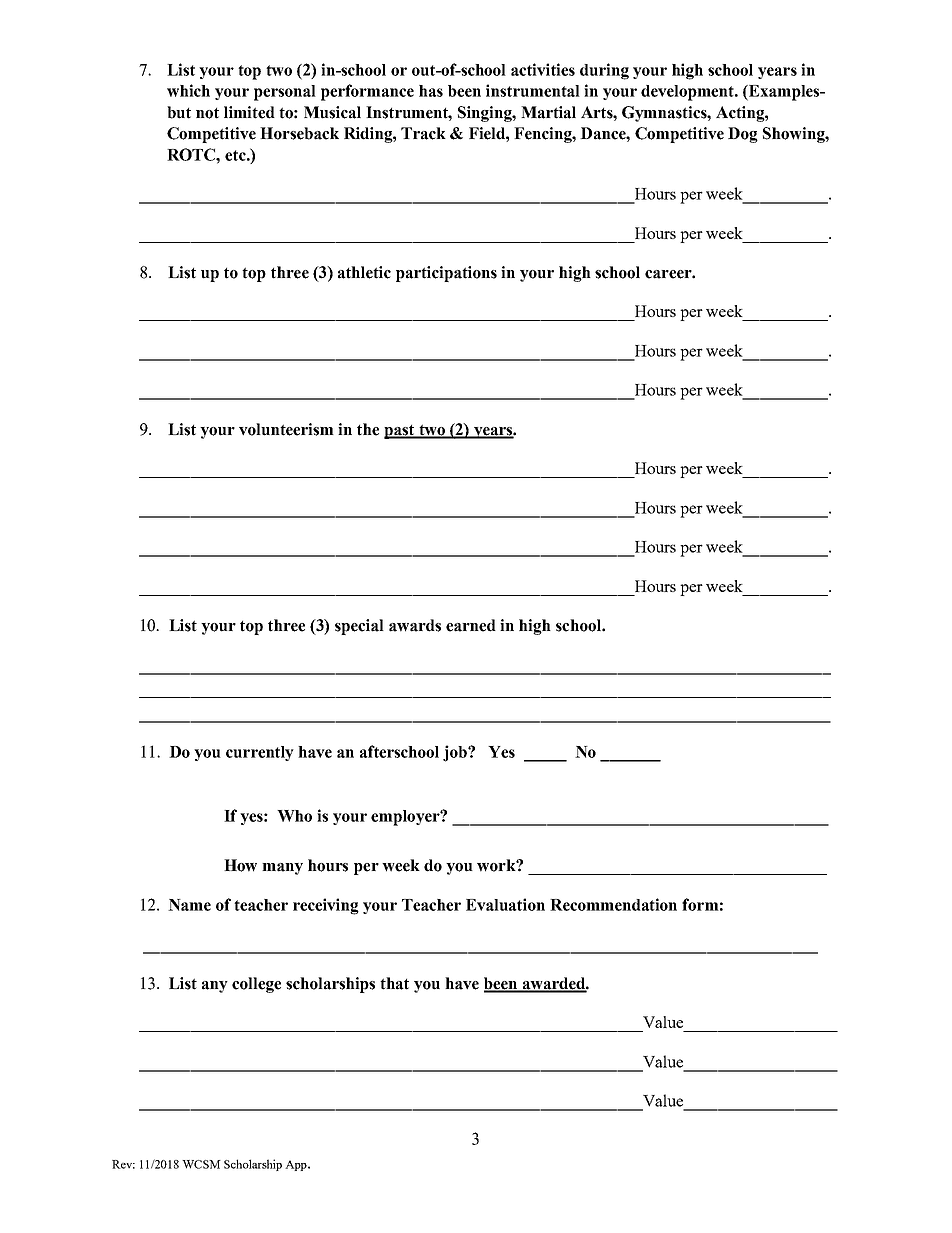  I want to click on Who, so click(294, 816).
